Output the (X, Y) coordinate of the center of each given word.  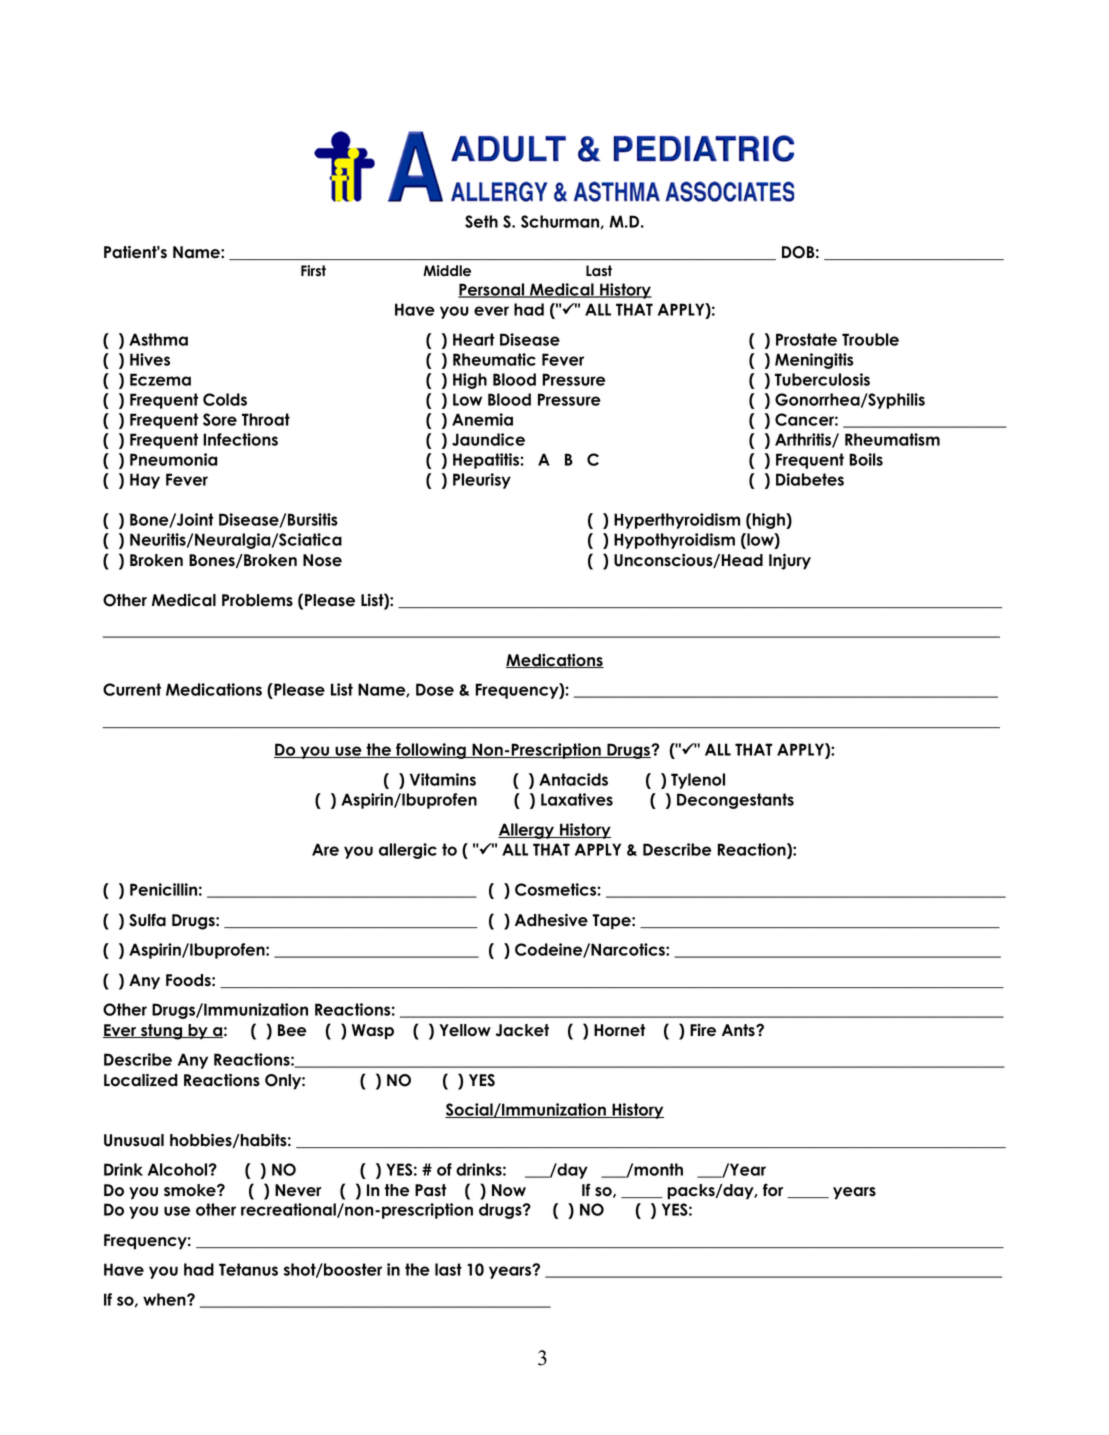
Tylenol (698, 781)
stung (162, 1032)
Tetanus (248, 1269)
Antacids (573, 779)
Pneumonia (174, 459)
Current (132, 689)
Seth (481, 221)
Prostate (806, 339)
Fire (703, 1030)
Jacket (522, 1030)
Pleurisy (482, 481)
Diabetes (810, 479)
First (313, 271)
